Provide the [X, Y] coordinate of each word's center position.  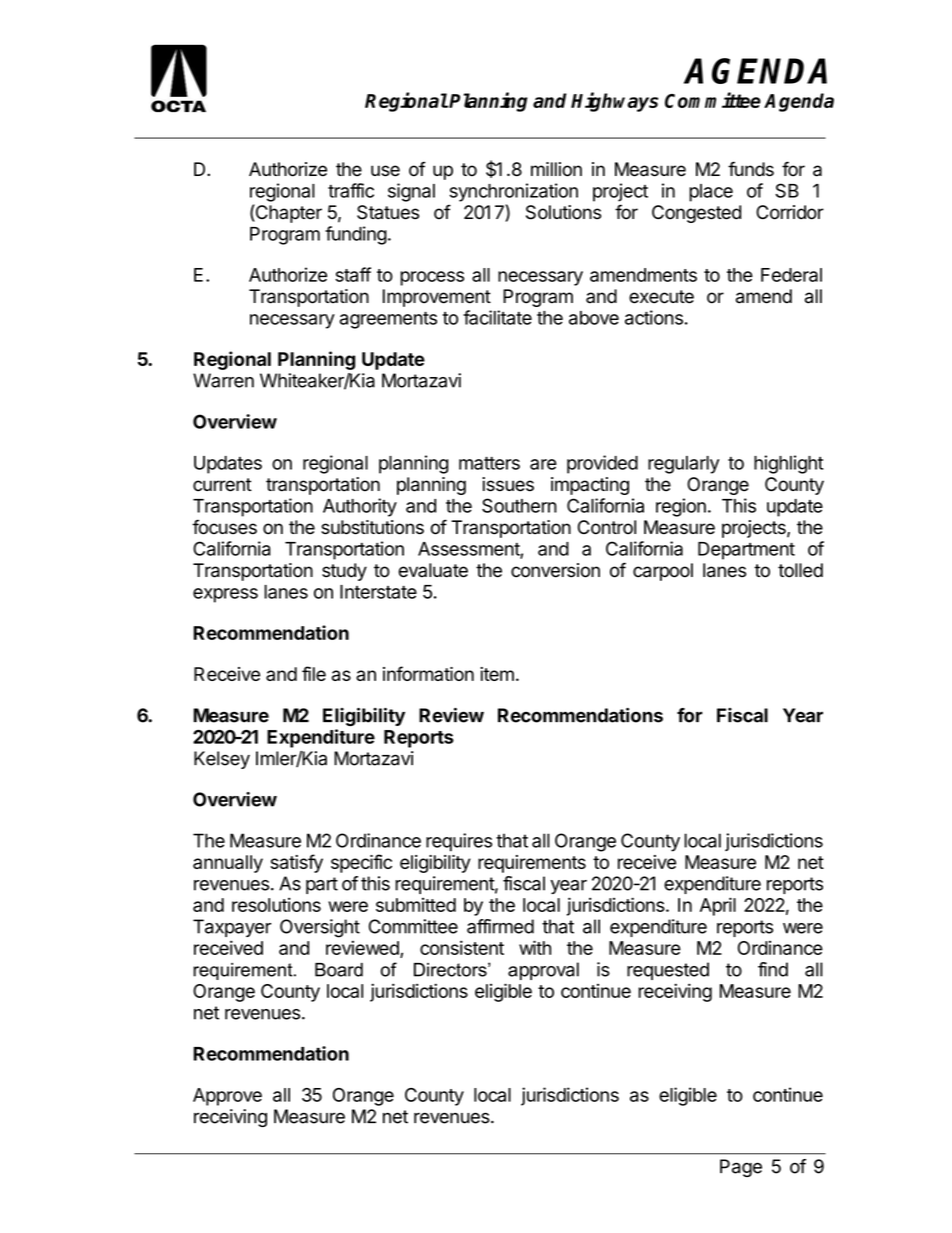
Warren [223, 380]
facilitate [497, 317]
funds [751, 169]
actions [654, 317]
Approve [227, 1097]
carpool [663, 572]
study [344, 572]
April [718, 906]
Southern [519, 505]
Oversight [320, 928]
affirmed [500, 926]
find [773, 969]
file [314, 673]
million [556, 169]
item [497, 674]
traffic [351, 190]
